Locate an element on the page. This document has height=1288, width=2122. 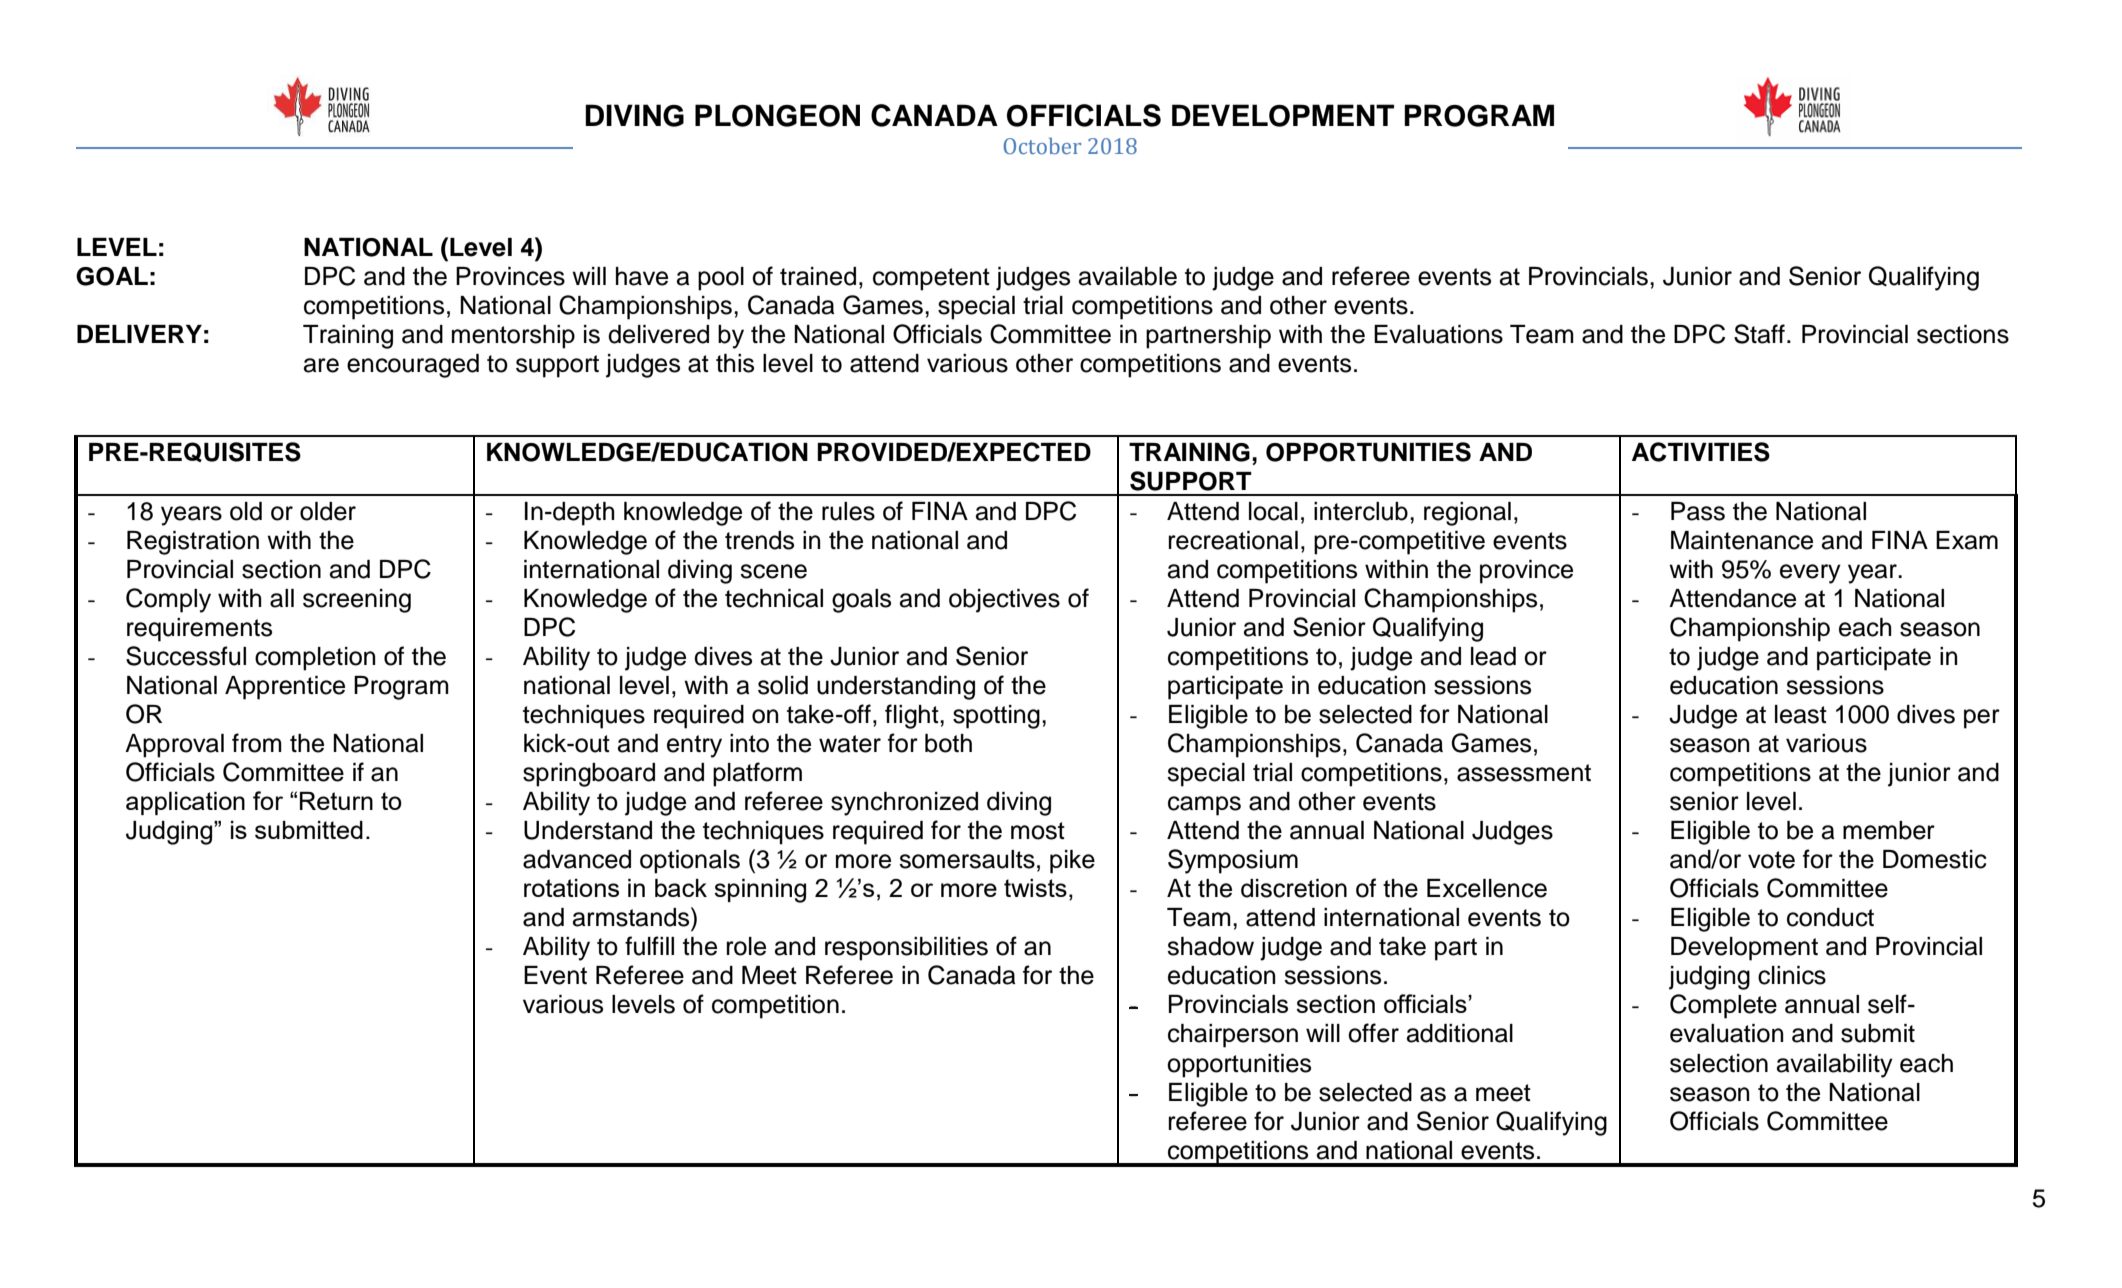
selection is located at coordinates (1719, 1063).
